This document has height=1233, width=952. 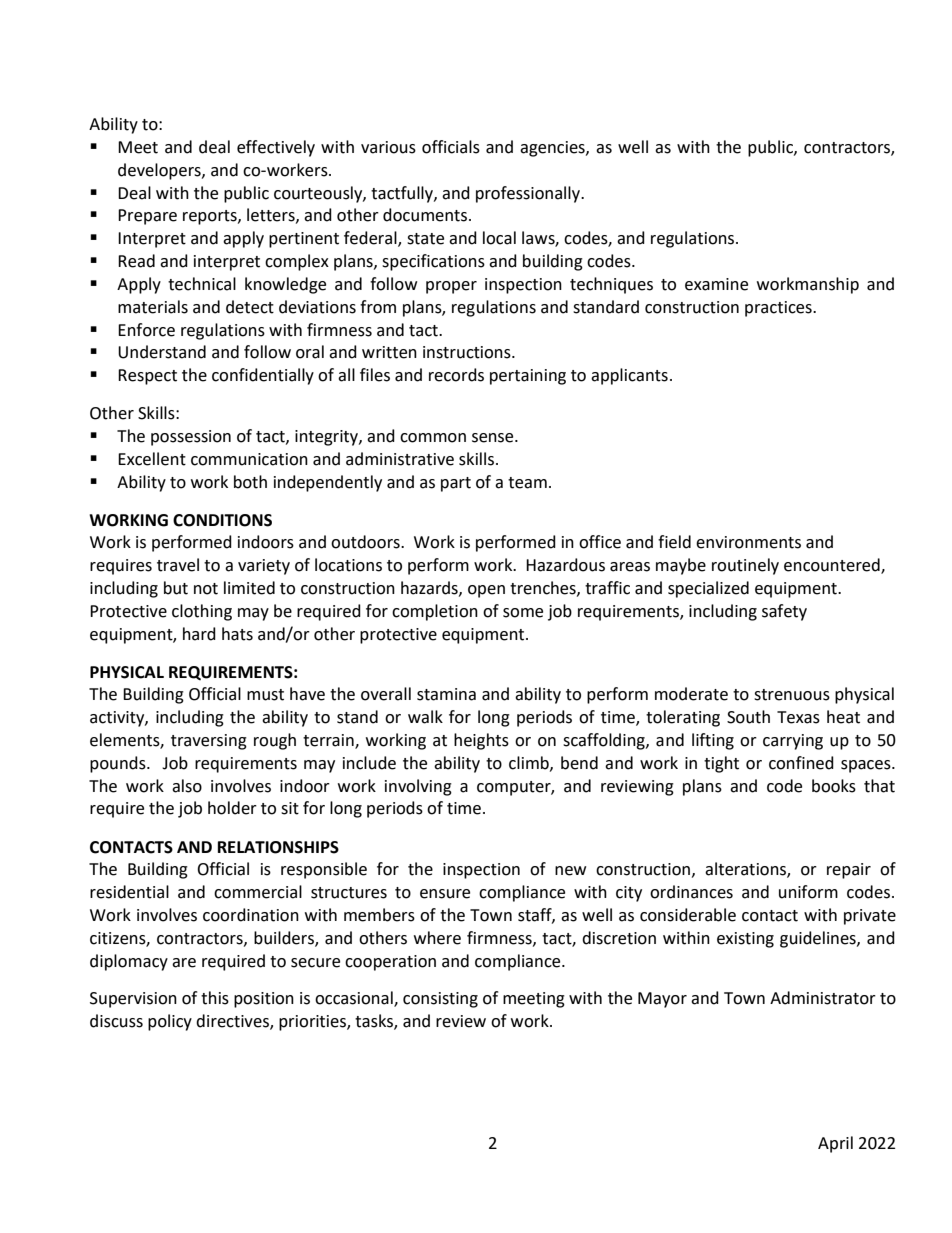 What do you see at coordinates (199, 634) in the document?
I see `hard` at bounding box center [199, 634].
